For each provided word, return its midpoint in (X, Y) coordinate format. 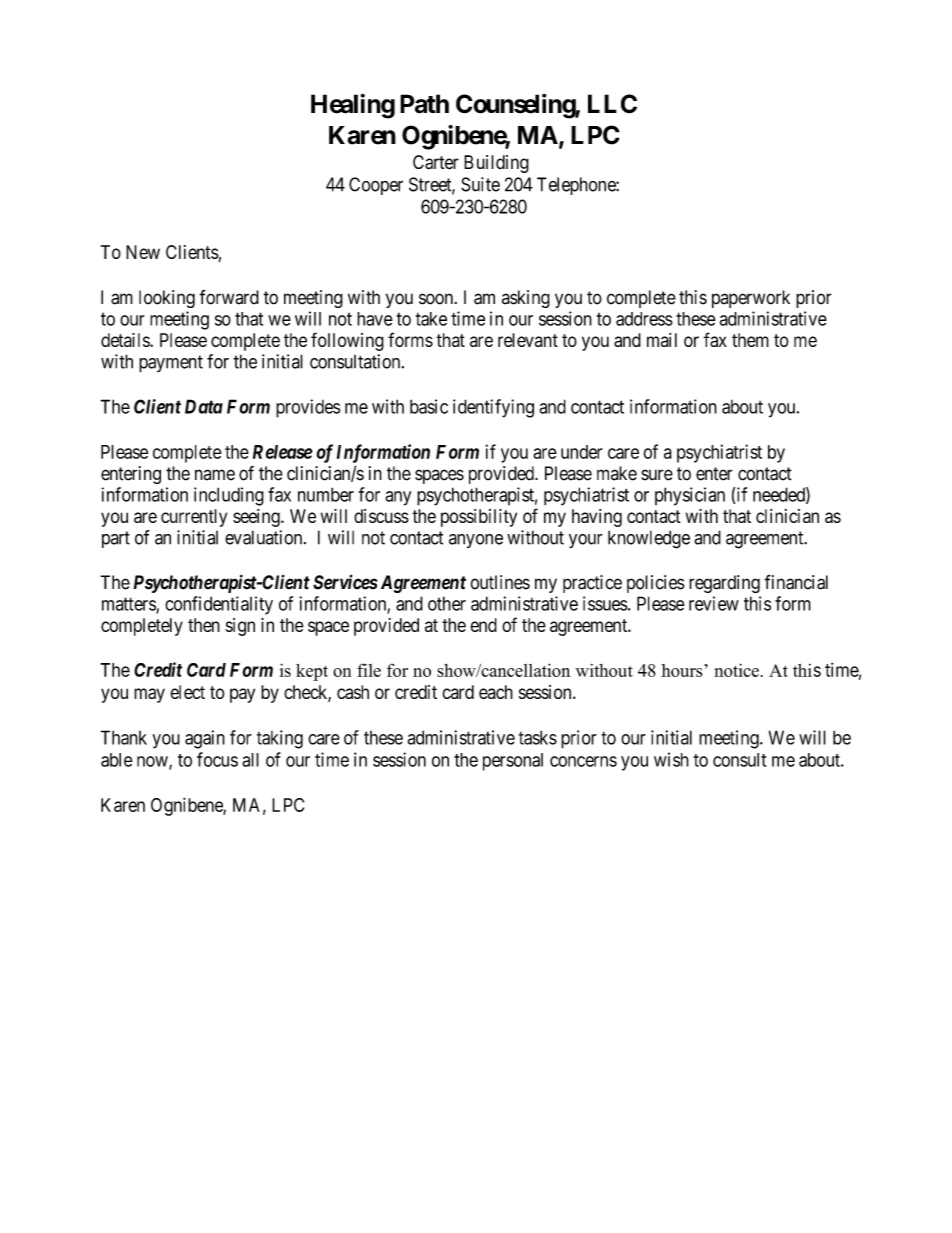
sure (657, 475)
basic (429, 406)
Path (424, 104)
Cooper (376, 186)
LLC (612, 104)
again (205, 739)
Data (204, 406)
